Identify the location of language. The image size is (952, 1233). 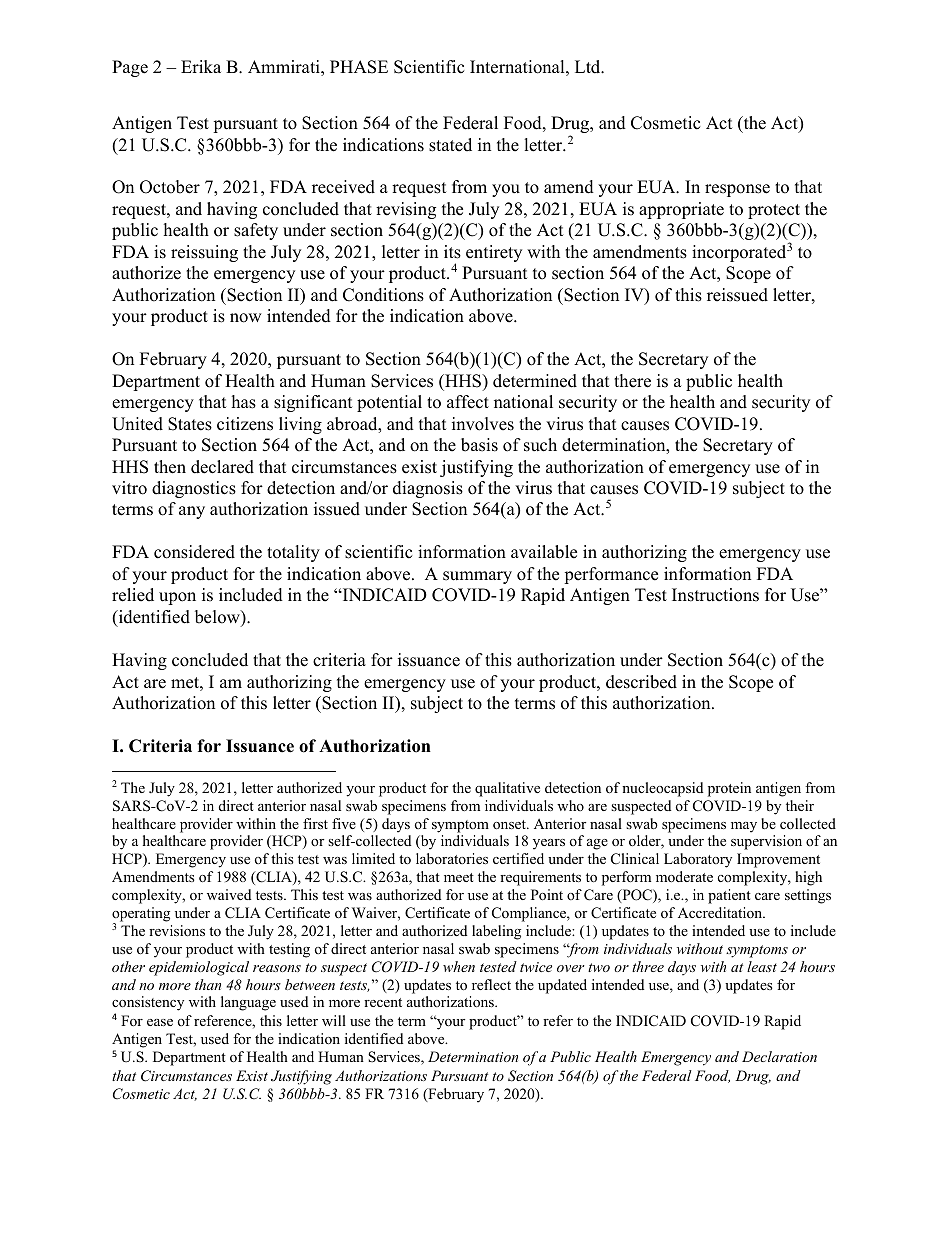
(248, 1003).
